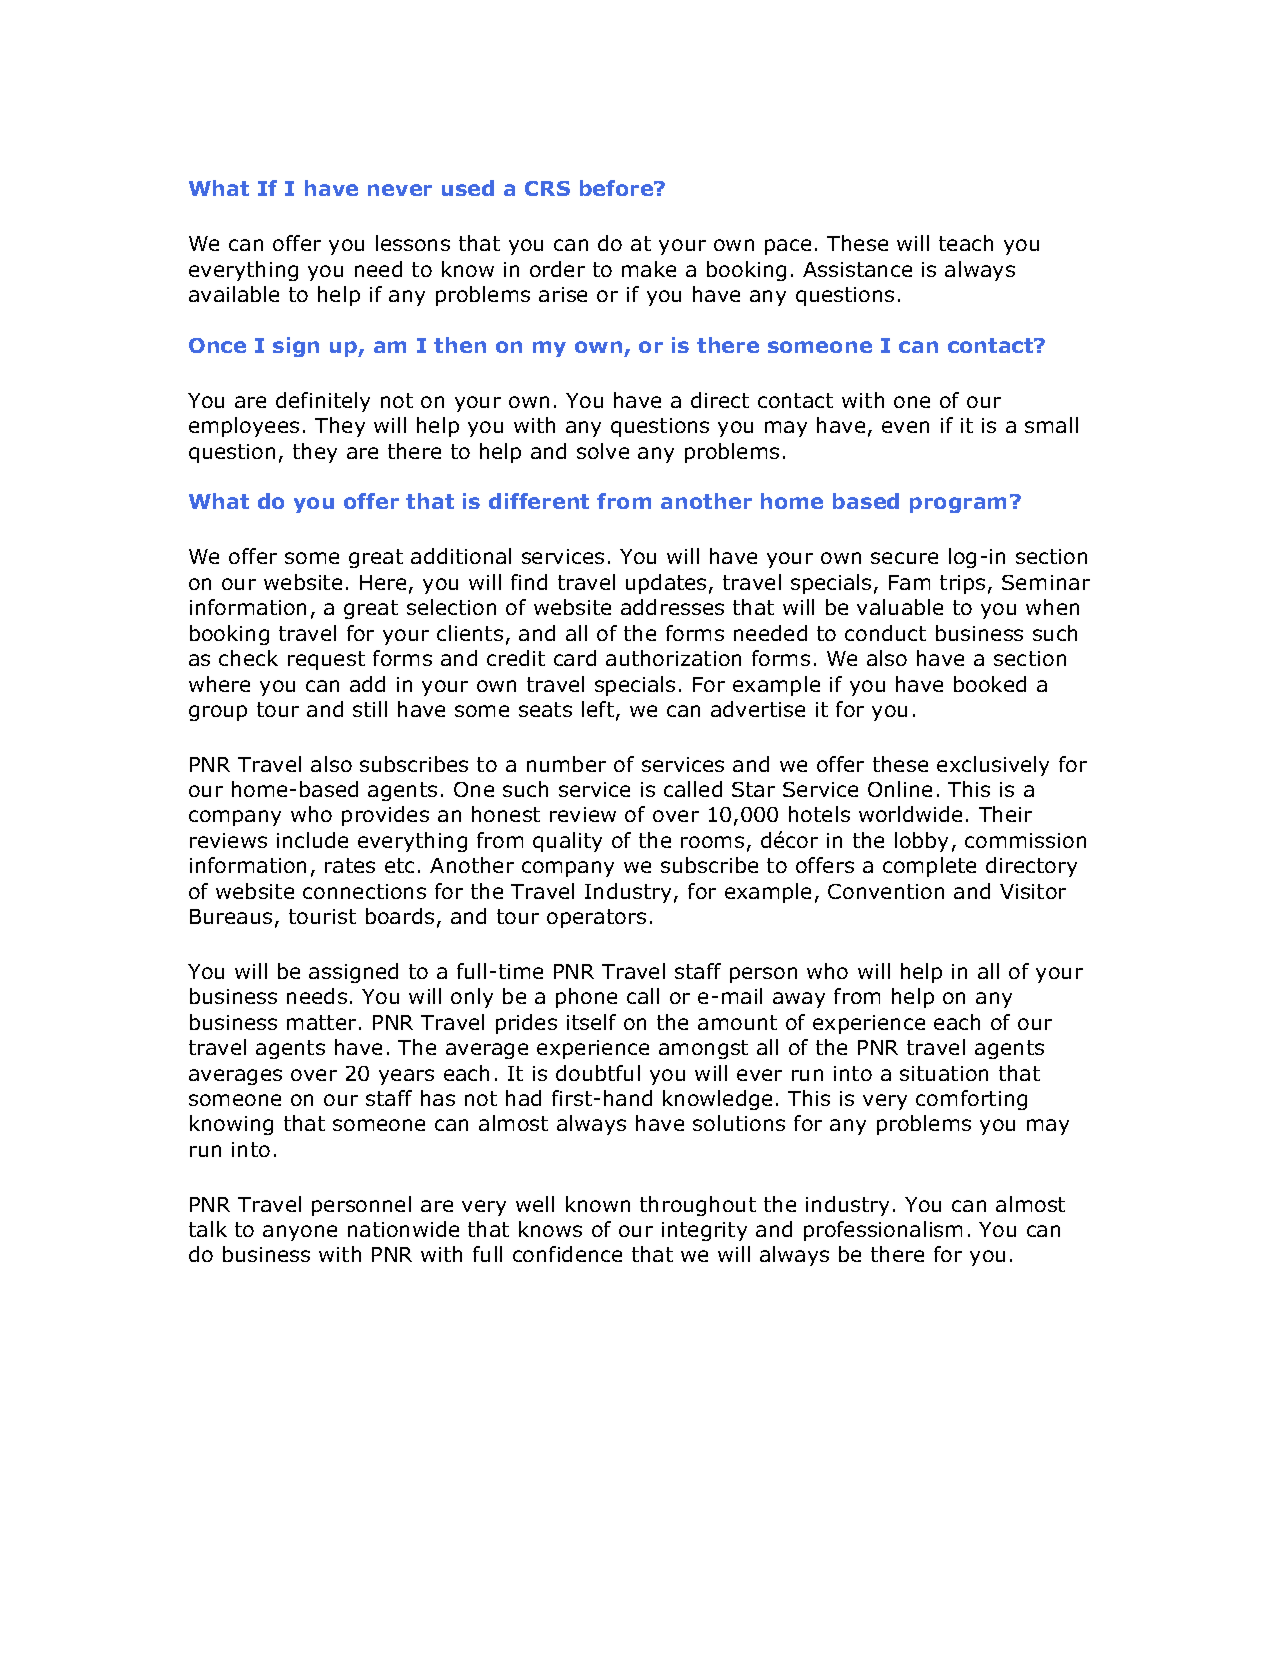 The width and height of the page is (1280, 1657). What do you see at coordinates (929, 867) in the page?
I see `complete` at bounding box center [929, 867].
